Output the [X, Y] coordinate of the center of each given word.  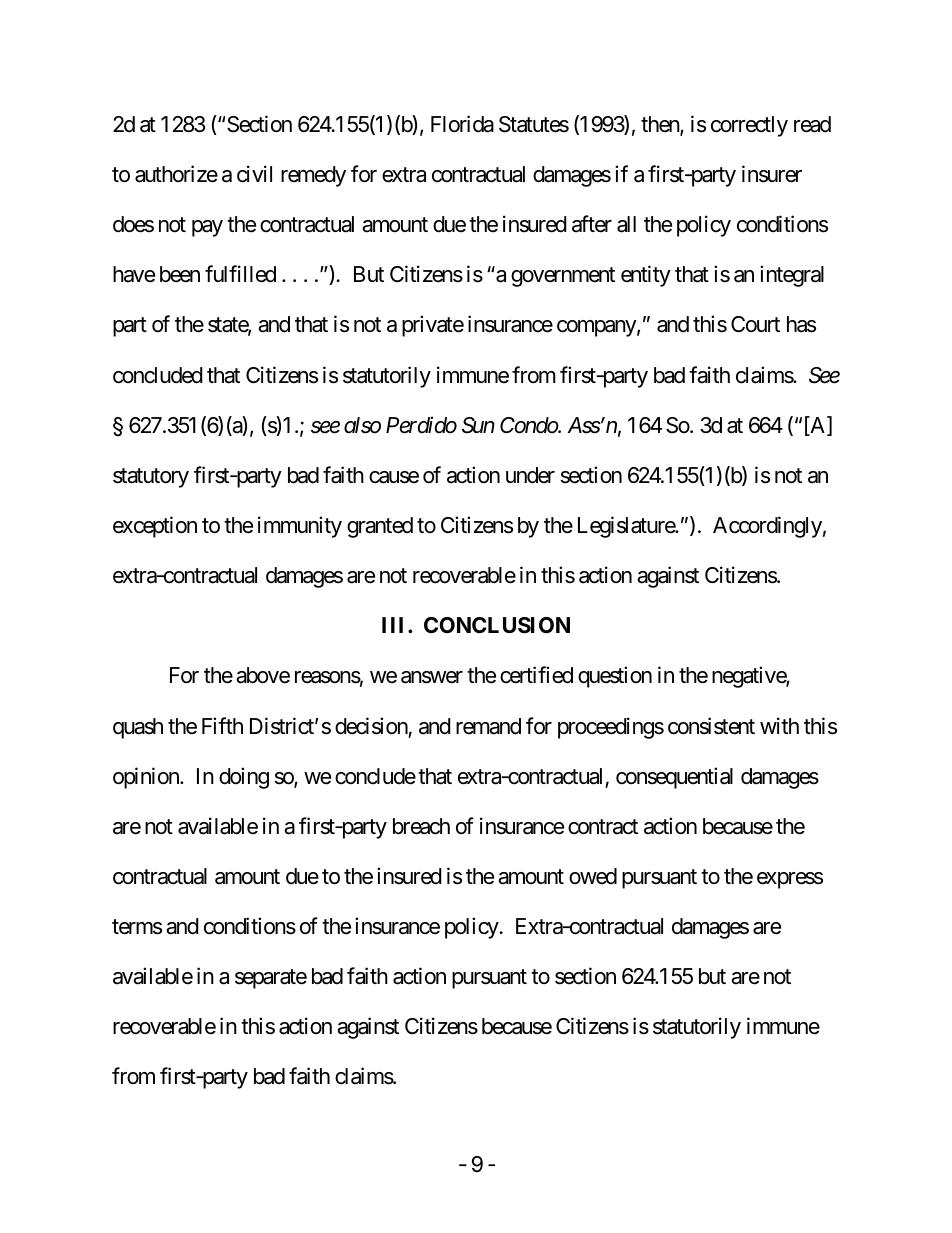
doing [244, 778]
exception [155, 527]
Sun [478, 425]
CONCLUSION [497, 625]
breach [421, 826]
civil [254, 174]
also [362, 425]
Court [755, 324]
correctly [749, 126]
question [615, 677]
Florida [462, 124]
